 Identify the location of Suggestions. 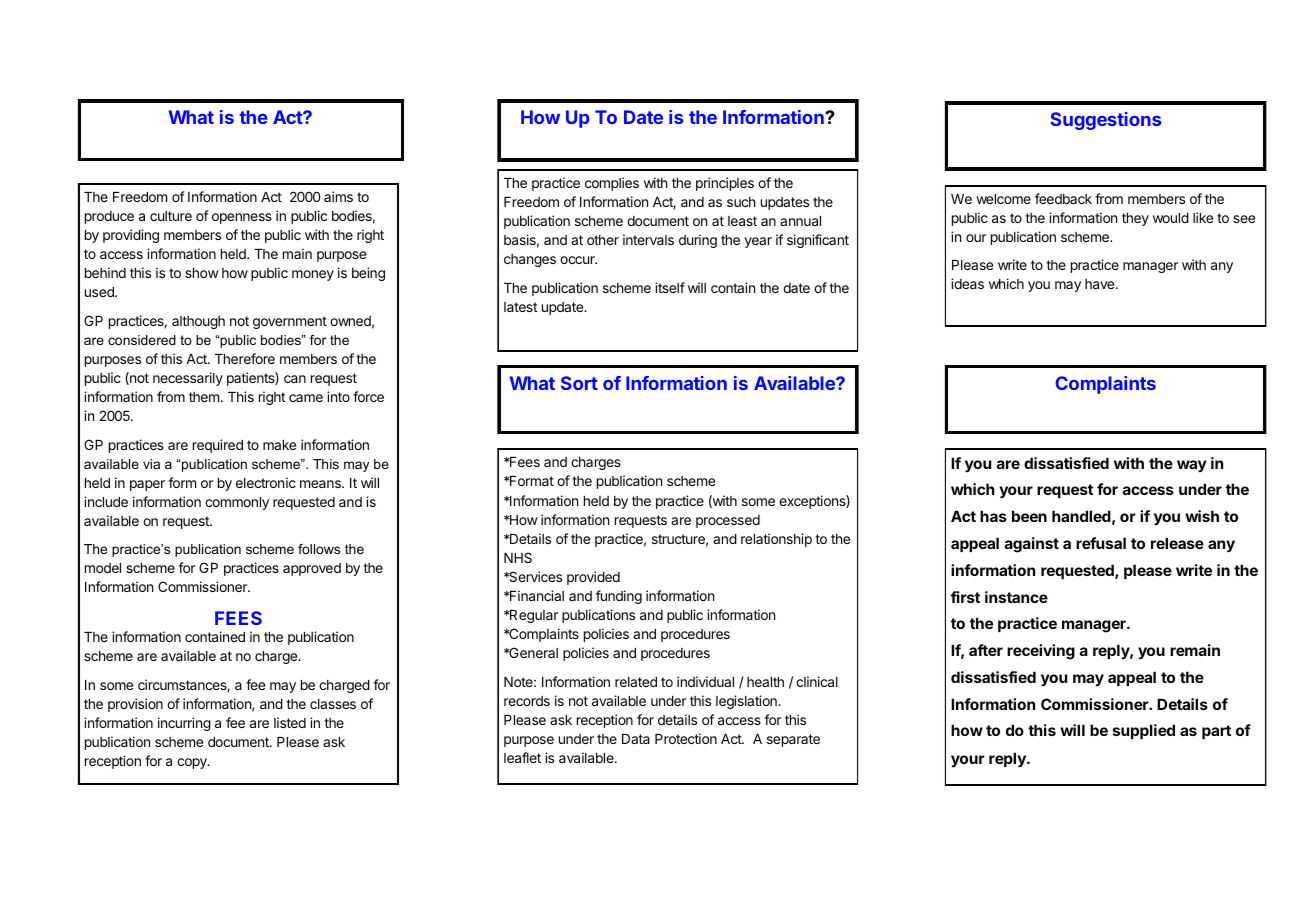
(1105, 121).
